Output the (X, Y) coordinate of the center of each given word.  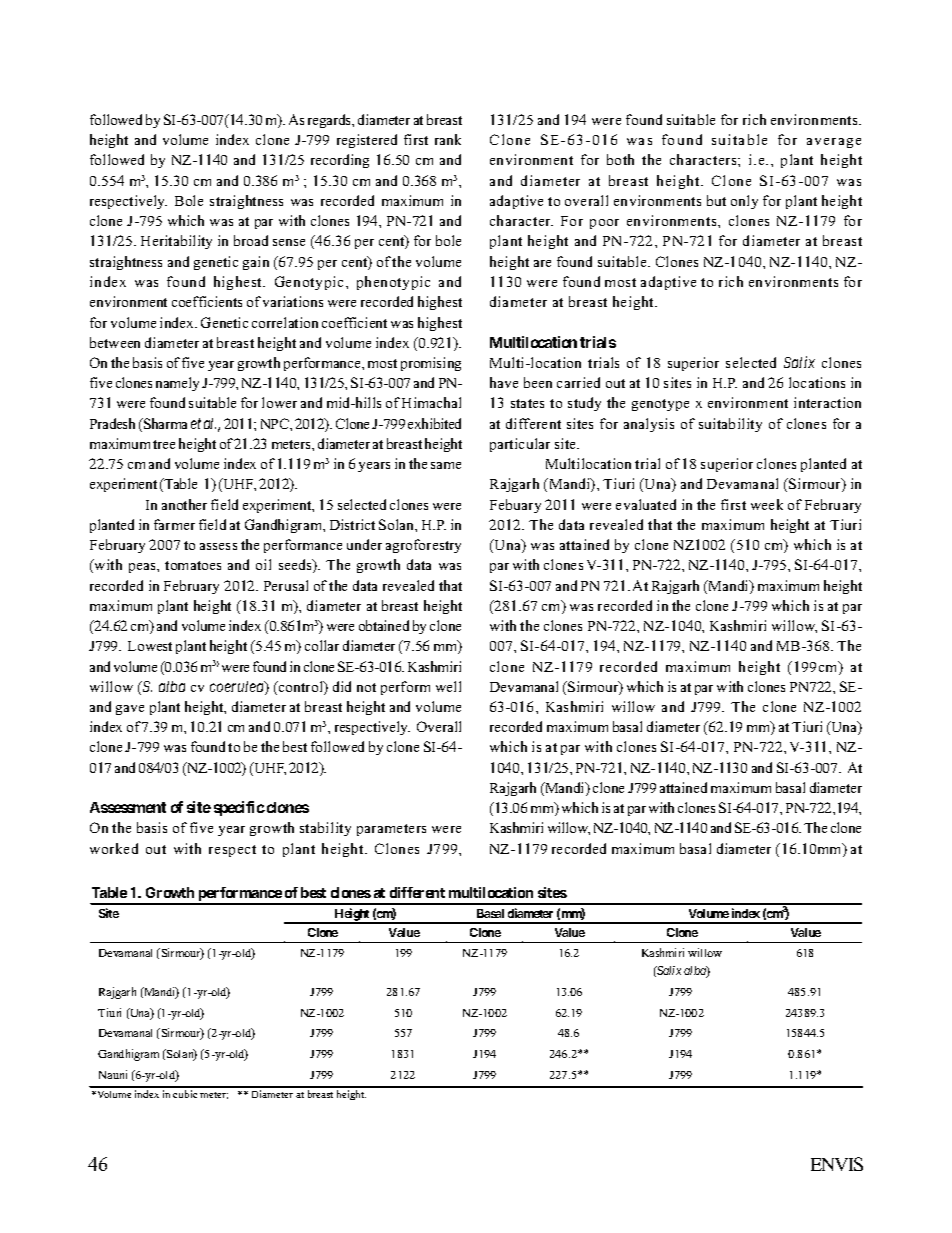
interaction (827, 402)
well (448, 686)
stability (325, 829)
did (342, 686)
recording (340, 161)
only (744, 202)
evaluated (646, 504)
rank (448, 139)
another (184, 504)
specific (239, 808)
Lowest (150, 646)
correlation (285, 322)
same (446, 465)
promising (431, 364)
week (767, 504)
